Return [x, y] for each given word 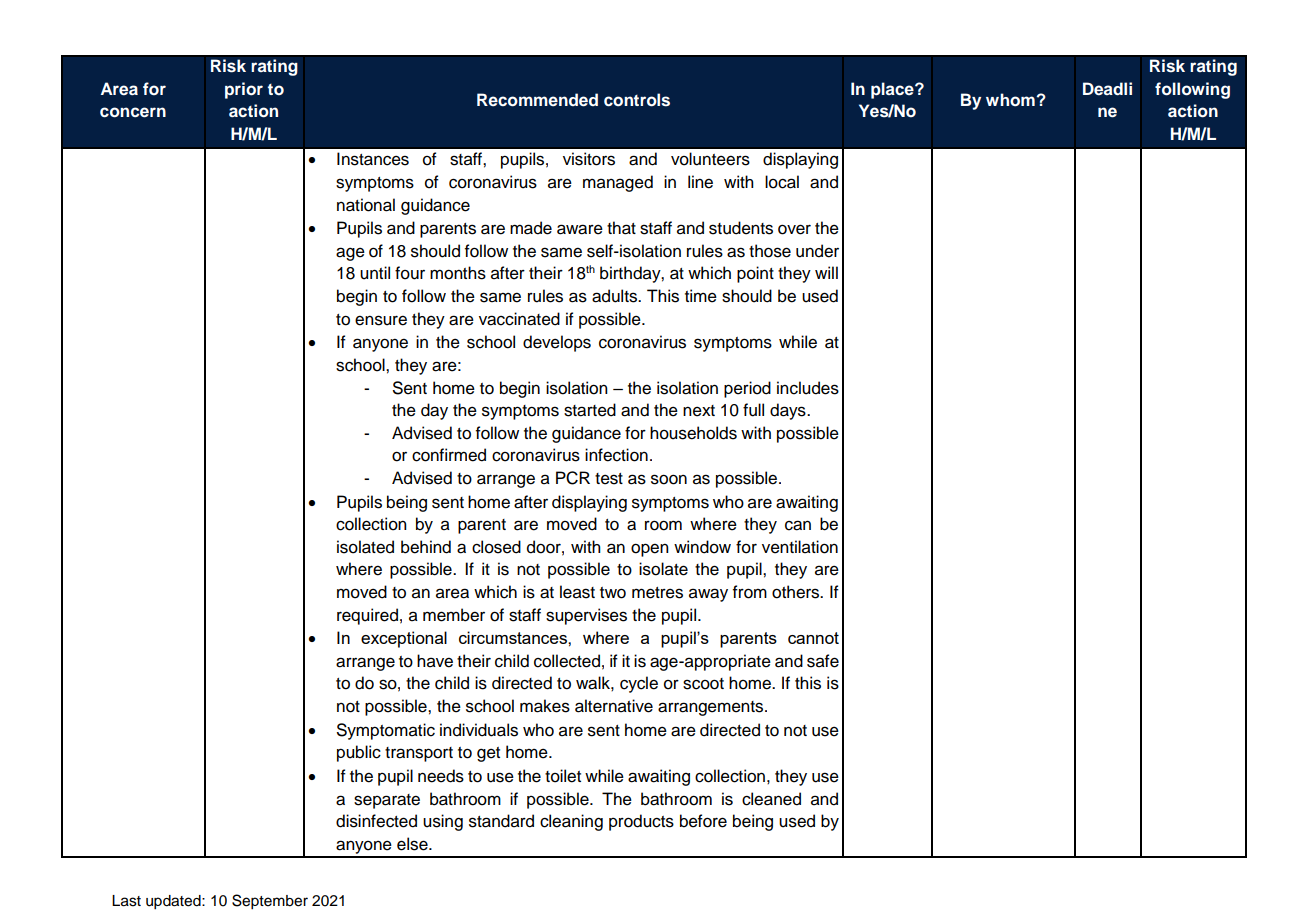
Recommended [537, 100]
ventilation [800, 547]
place [893, 90]
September [270, 902]
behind [426, 547]
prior [244, 90]
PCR [573, 478]
